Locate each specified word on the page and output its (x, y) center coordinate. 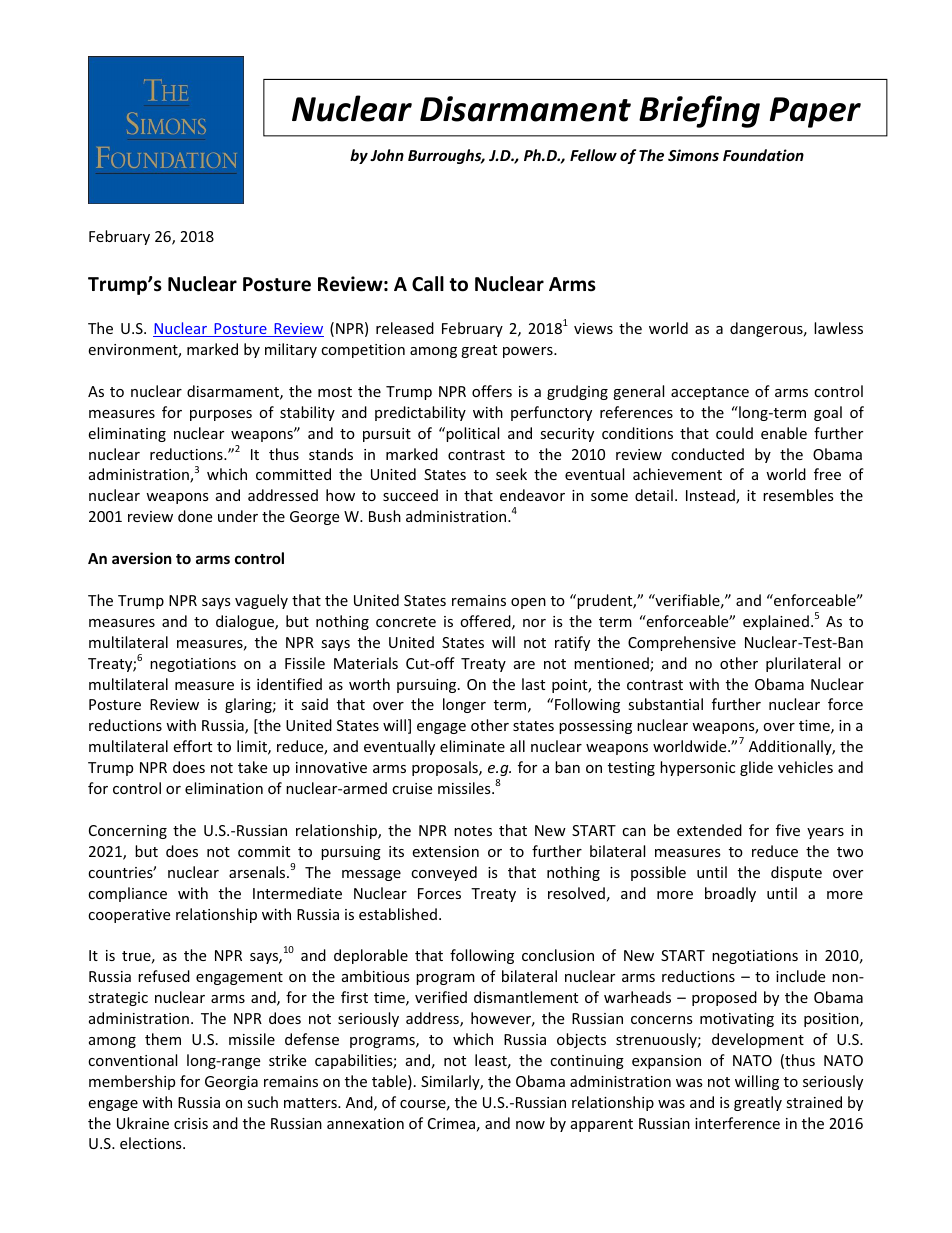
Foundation (763, 155)
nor (534, 623)
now (530, 1125)
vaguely (261, 601)
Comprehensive (682, 643)
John (387, 155)
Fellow (593, 155)
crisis (191, 1123)
